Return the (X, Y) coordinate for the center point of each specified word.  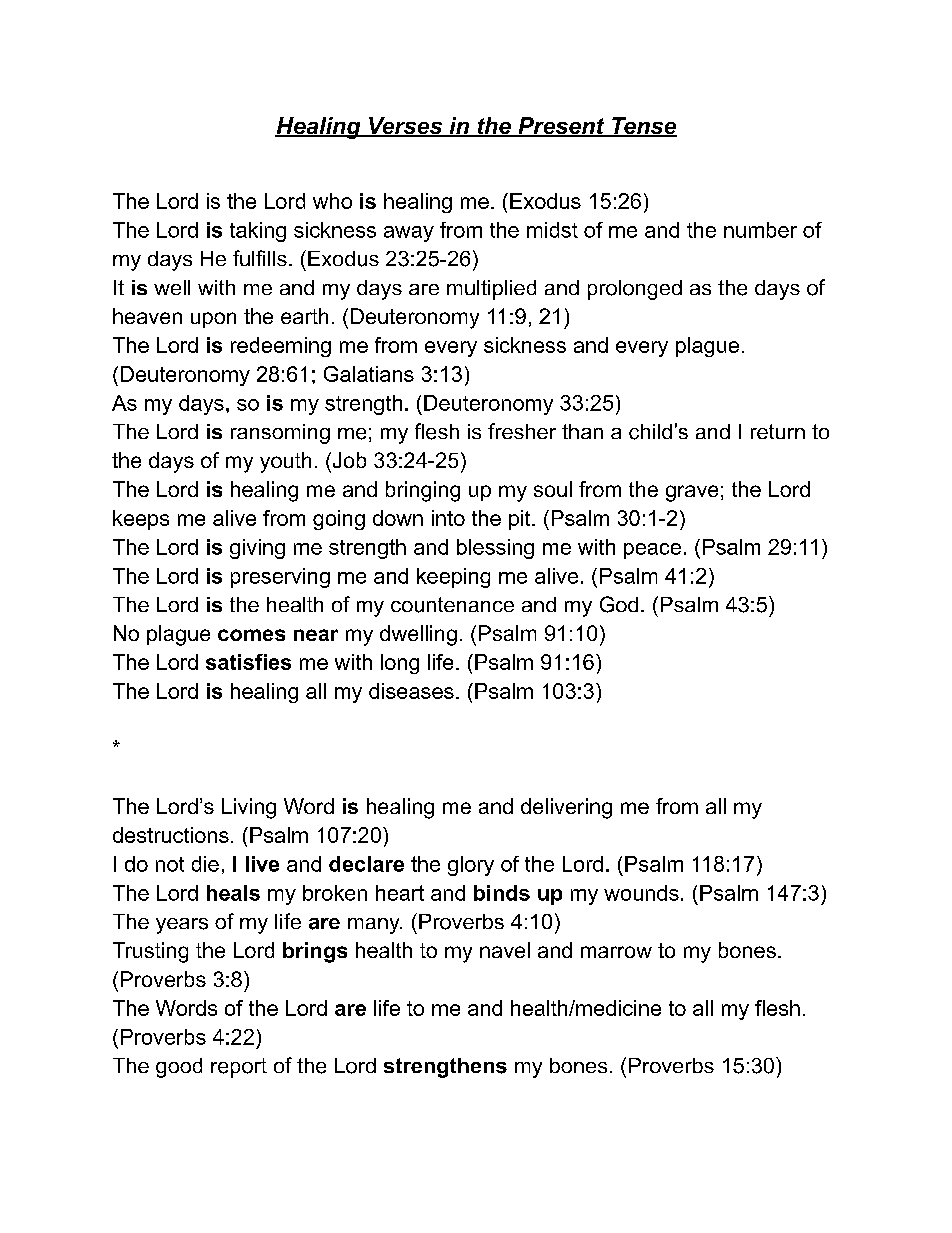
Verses (406, 127)
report (239, 1068)
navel (505, 950)
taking (258, 232)
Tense (643, 127)
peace (652, 551)
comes (251, 635)
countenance (452, 605)
